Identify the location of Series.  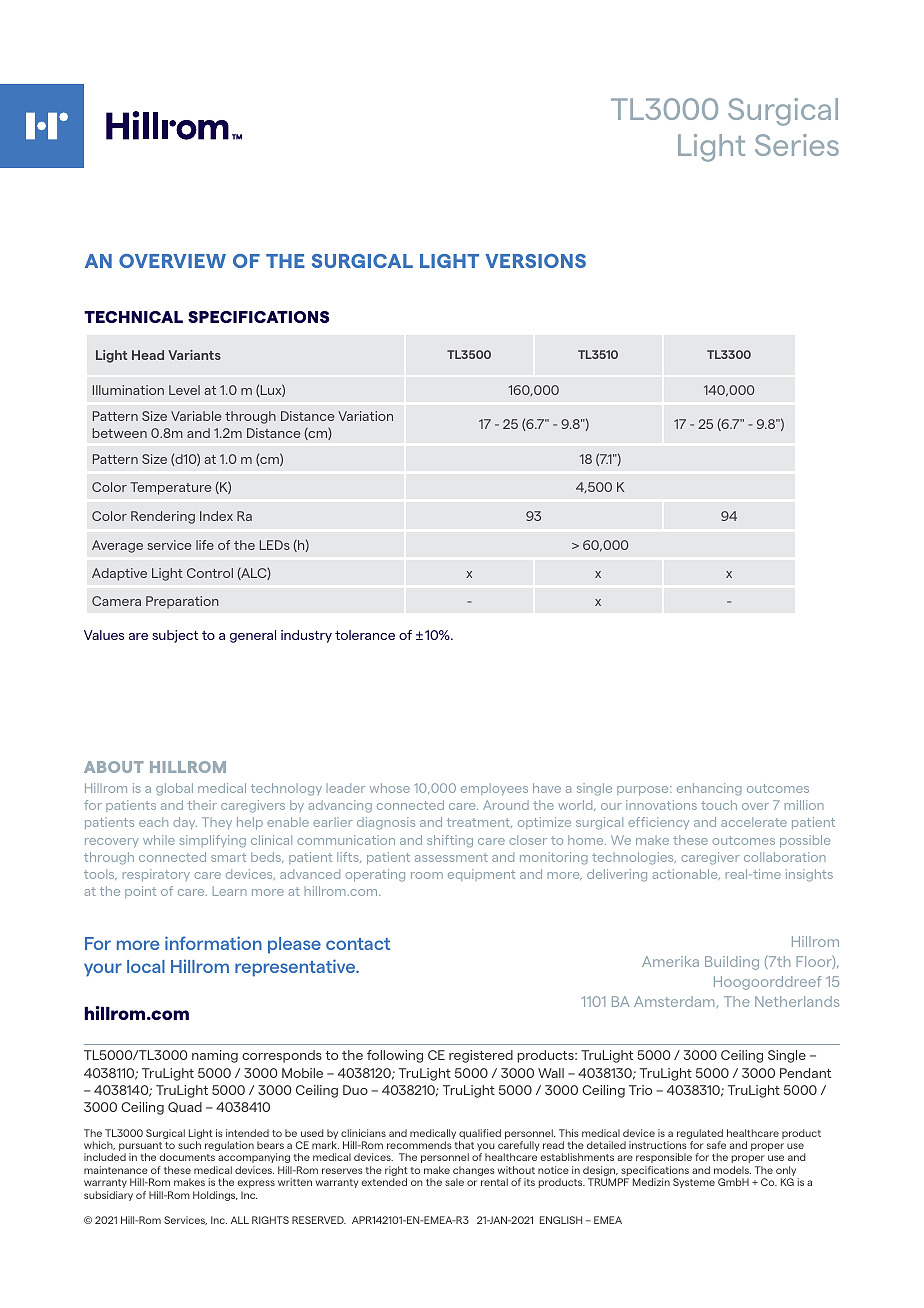
(797, 145).
